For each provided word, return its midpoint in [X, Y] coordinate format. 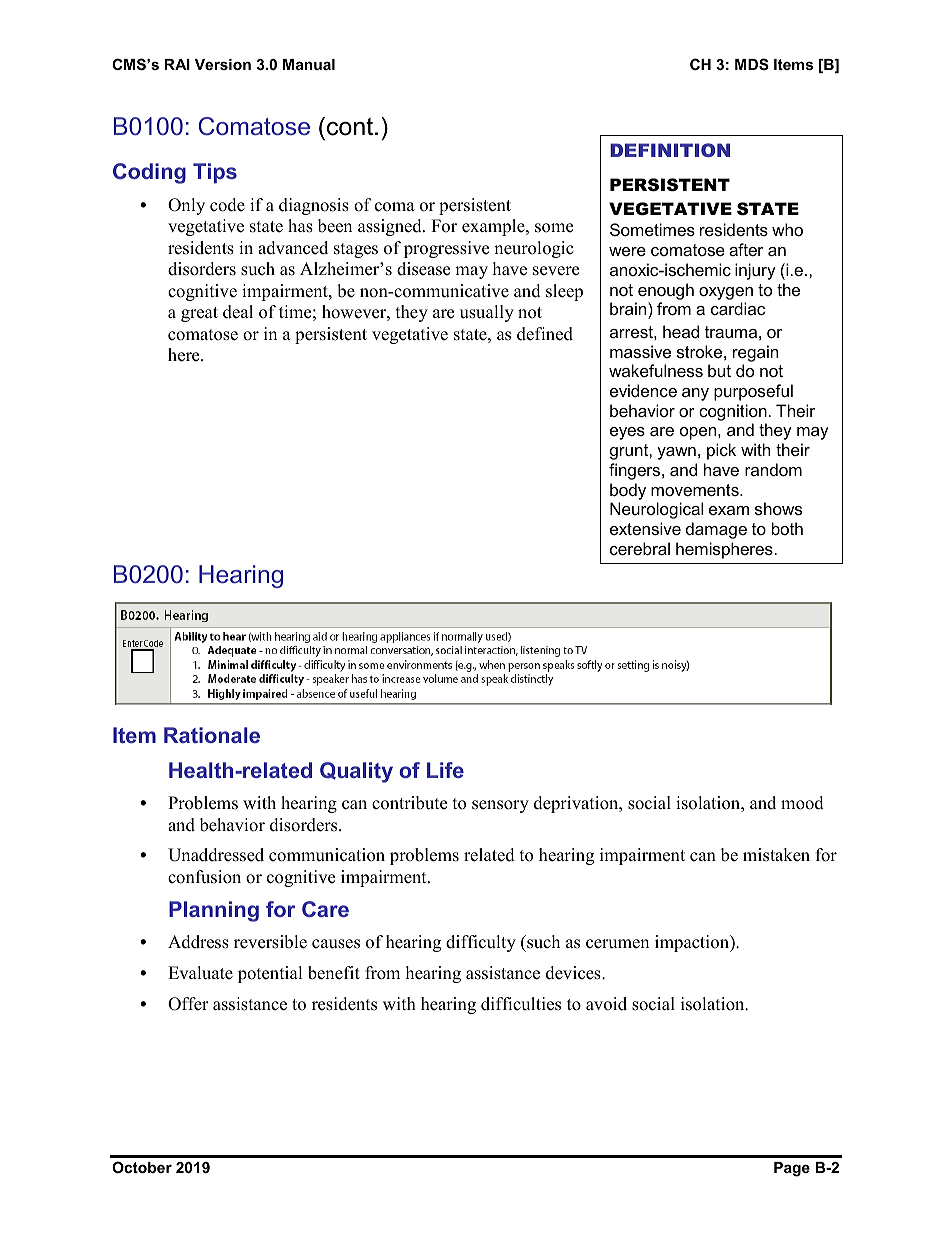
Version [223, 64]
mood [802, 803]
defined [545, 334]
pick [721, 451]
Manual [309, 64]
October [142, 1167]
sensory [500, 806]
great [199, 314]
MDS [752, 64]
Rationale [212, 735]
